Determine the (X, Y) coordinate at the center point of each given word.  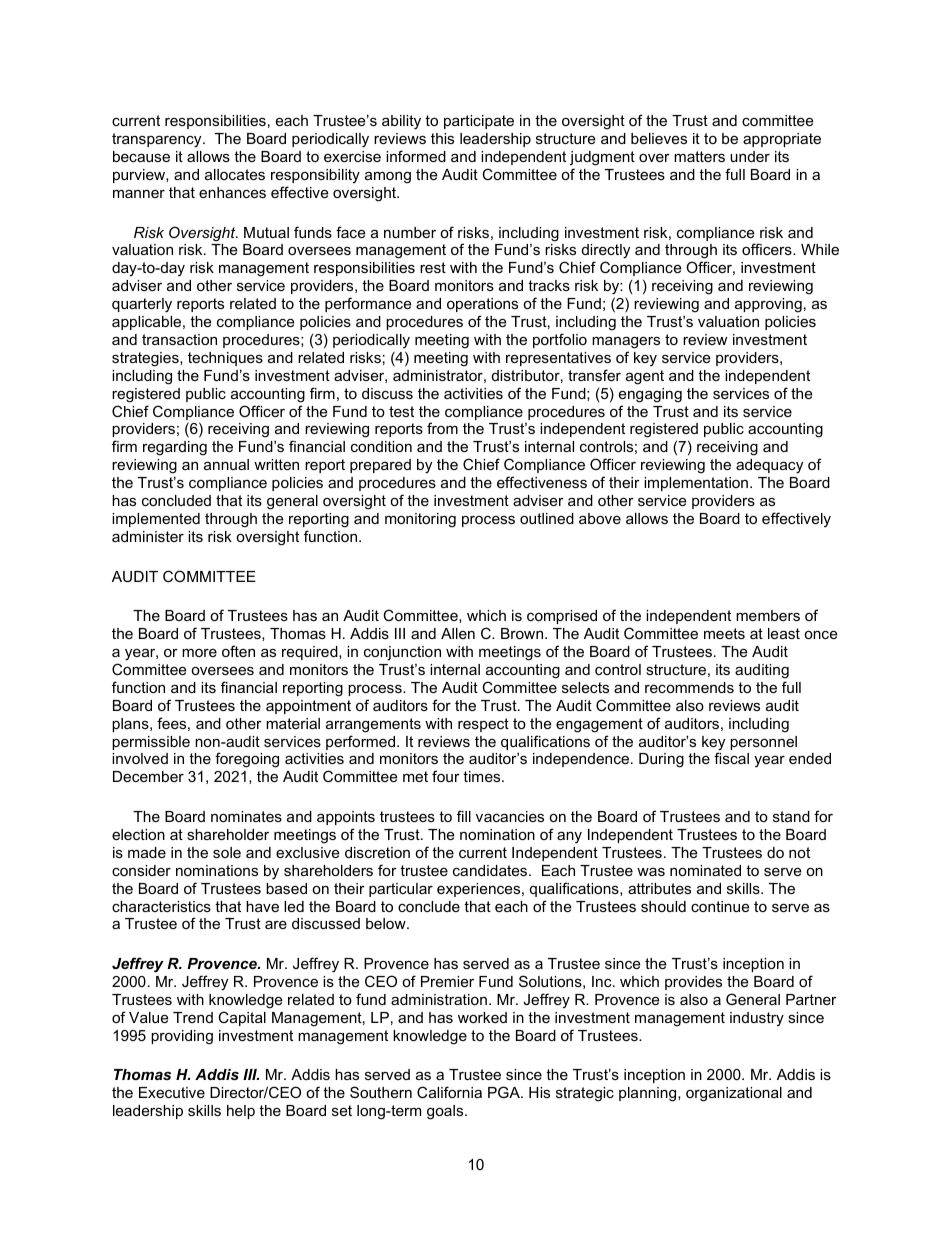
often (238, 651)
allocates (235, 174)
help (241, 1112)
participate (479, 122)
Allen (458, 633)
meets (724, 633)
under (750, 156)
